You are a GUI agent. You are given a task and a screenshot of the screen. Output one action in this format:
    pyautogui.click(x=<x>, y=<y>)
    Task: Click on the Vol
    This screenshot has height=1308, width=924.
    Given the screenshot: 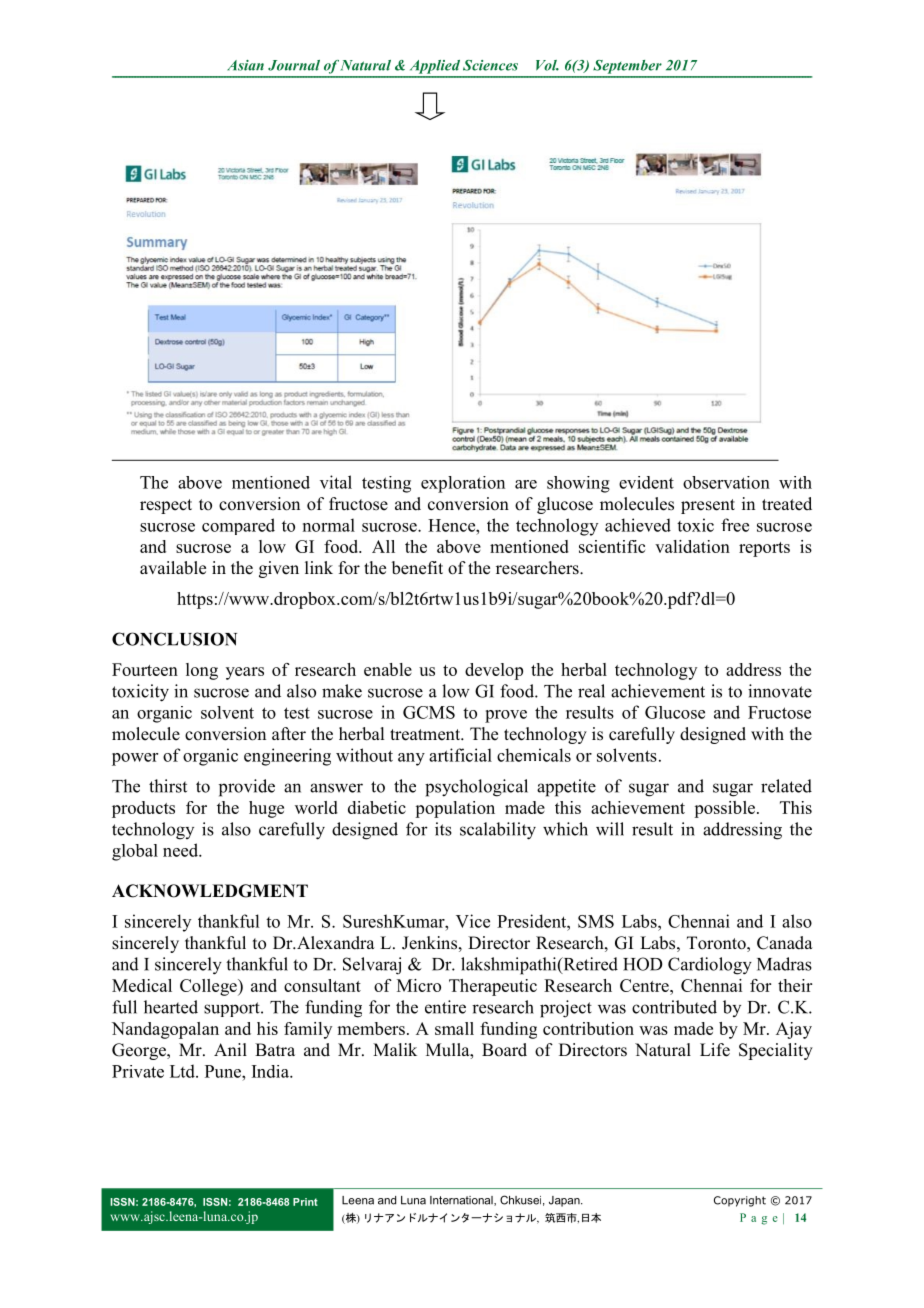 What is the action you would take?
    pyautogui.click(x=547, y=65)
